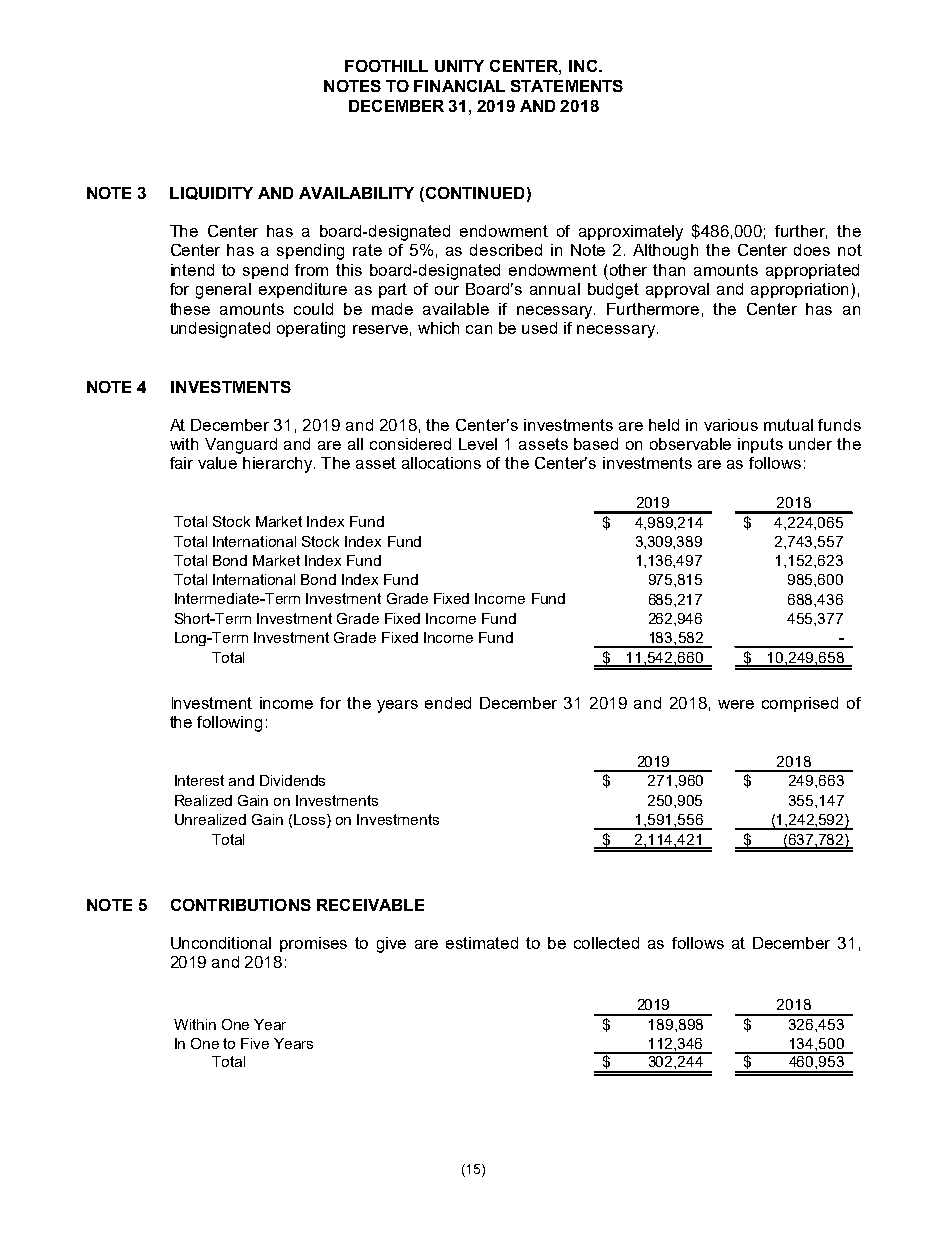 Image resolution: width=952 pixels, height=1233 pixels. I want to click on FINANCIAL, so click(459, 86).
